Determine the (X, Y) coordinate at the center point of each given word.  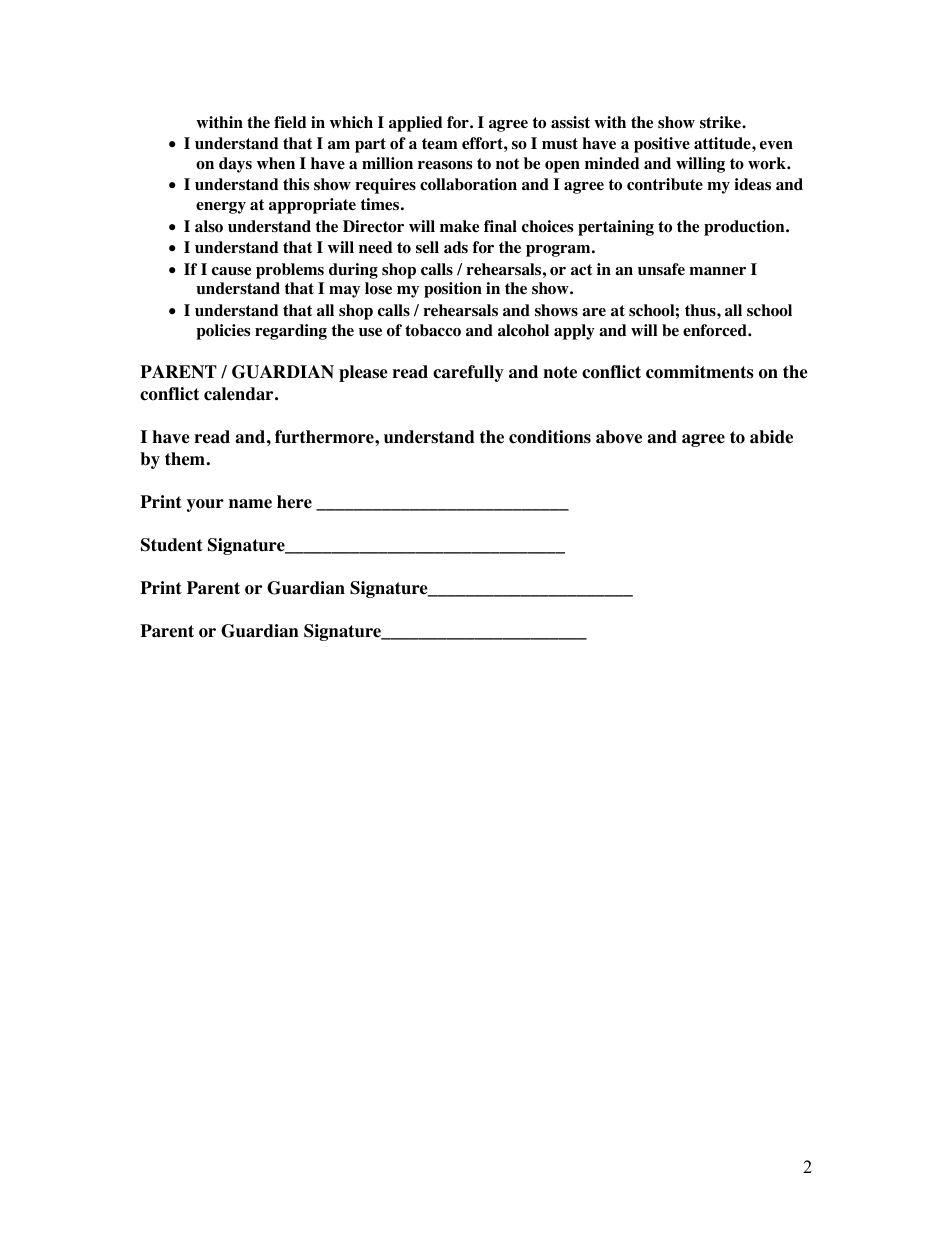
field (290, 122)
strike (721, 122)
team (440, 144)
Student (172, 545)
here (294, 502)
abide (771, 437)
